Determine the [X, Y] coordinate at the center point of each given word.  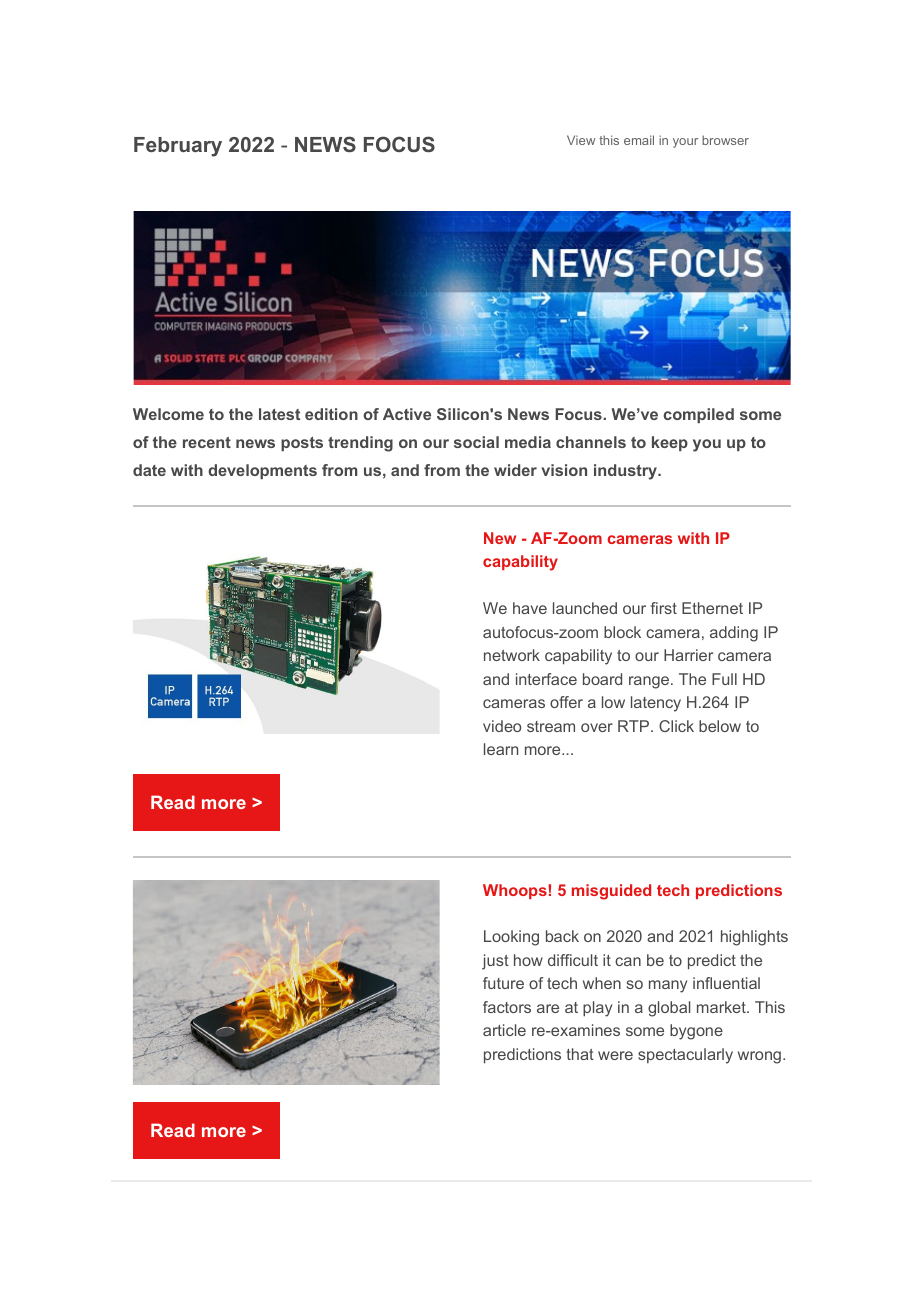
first [664, 608]
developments [262, 471]
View [581, 140]
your [685, 143]
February [178, 147]
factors [507, 1007]
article [504, 1030]
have [530, 608]
